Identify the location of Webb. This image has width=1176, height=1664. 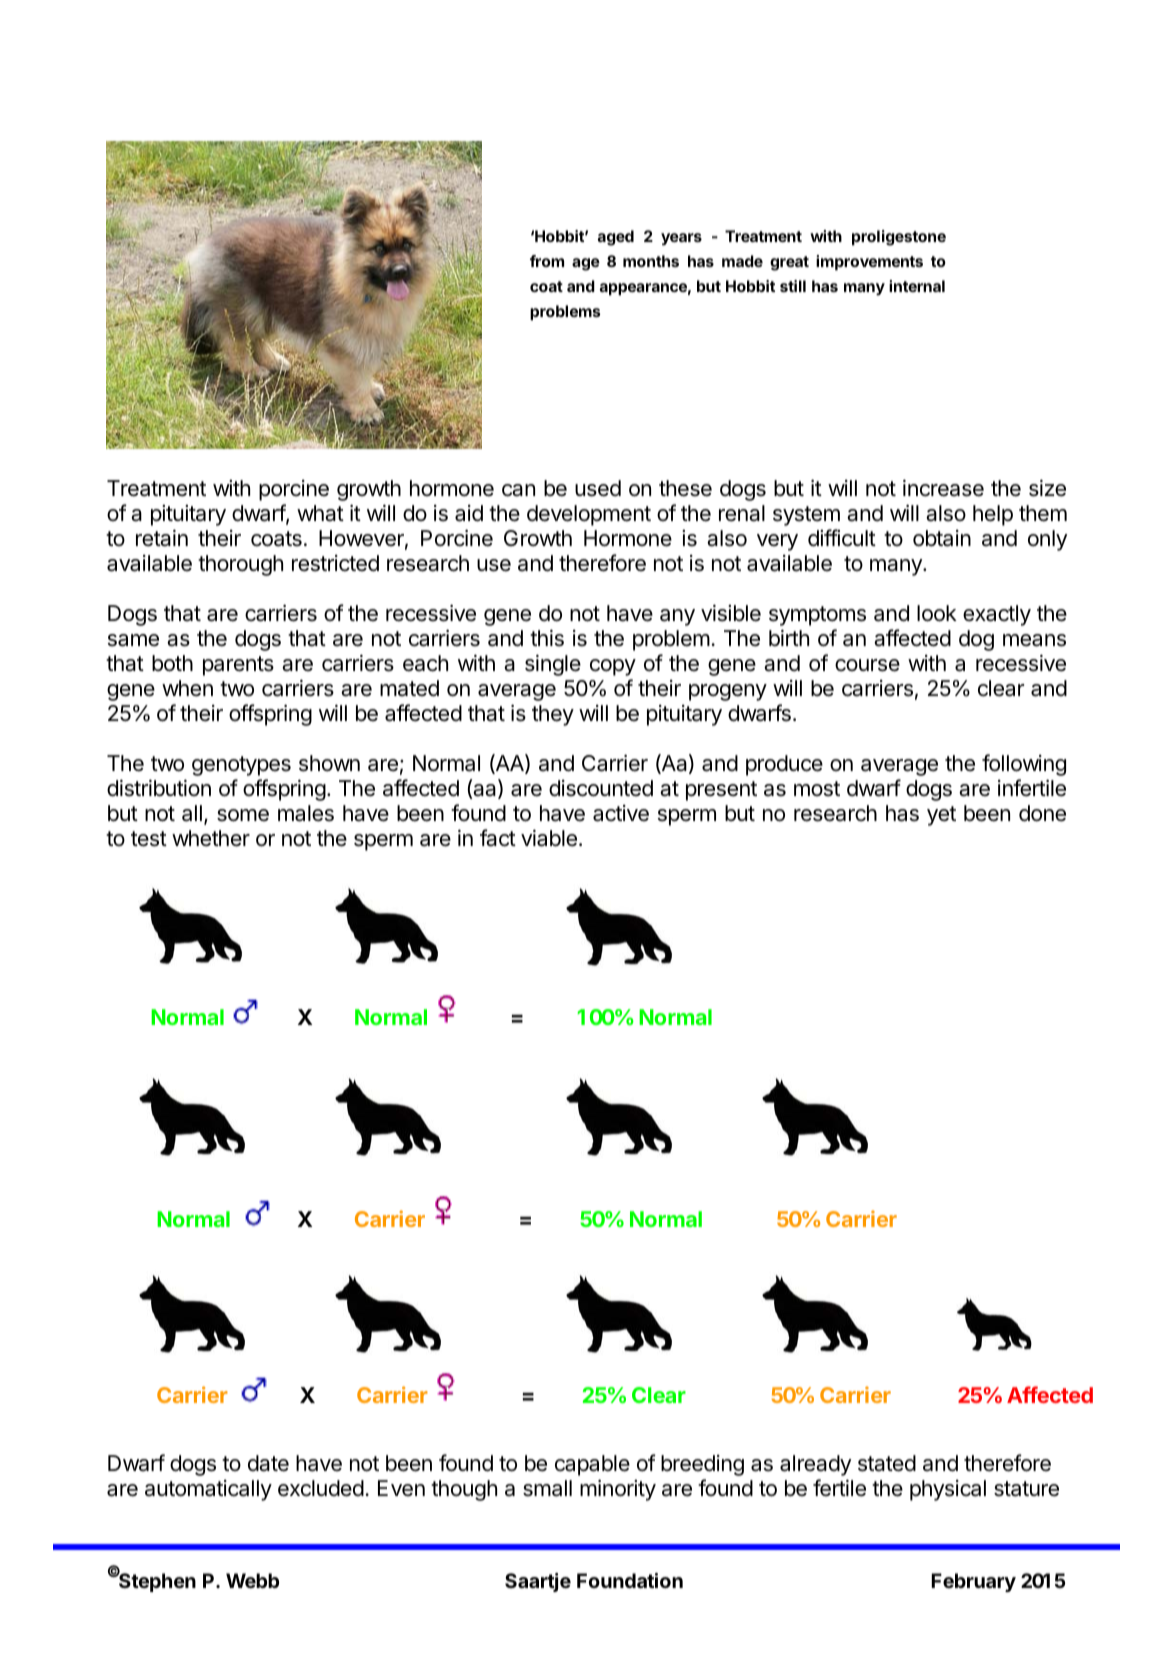
(252, 1580).
